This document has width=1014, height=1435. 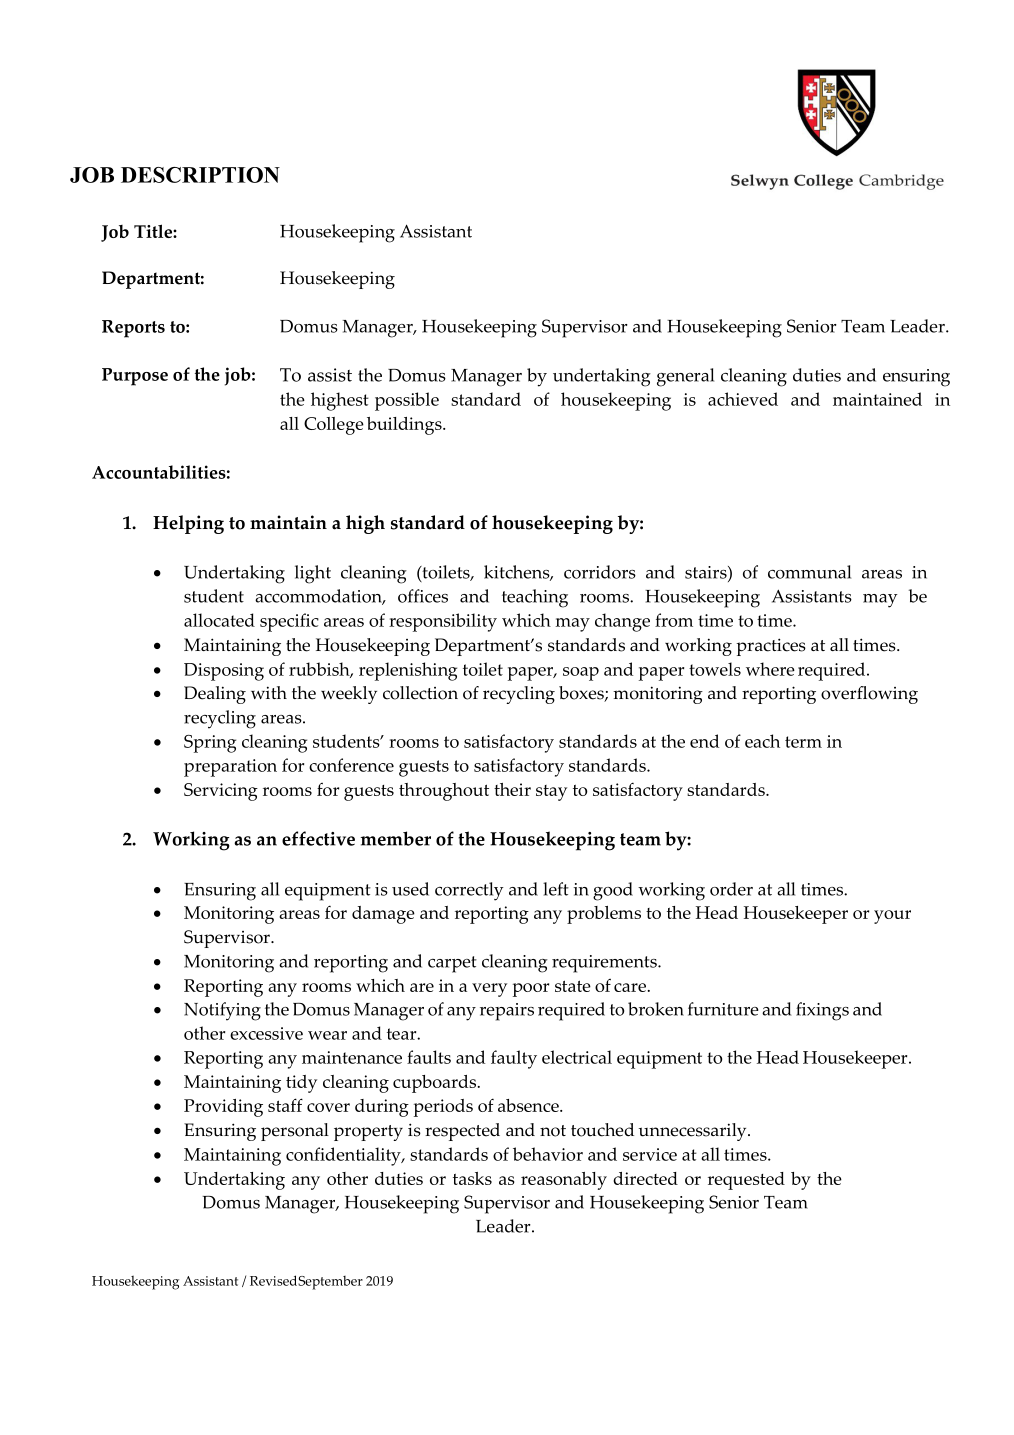 I want to click on Providing, so click(x=223, y=1108).
